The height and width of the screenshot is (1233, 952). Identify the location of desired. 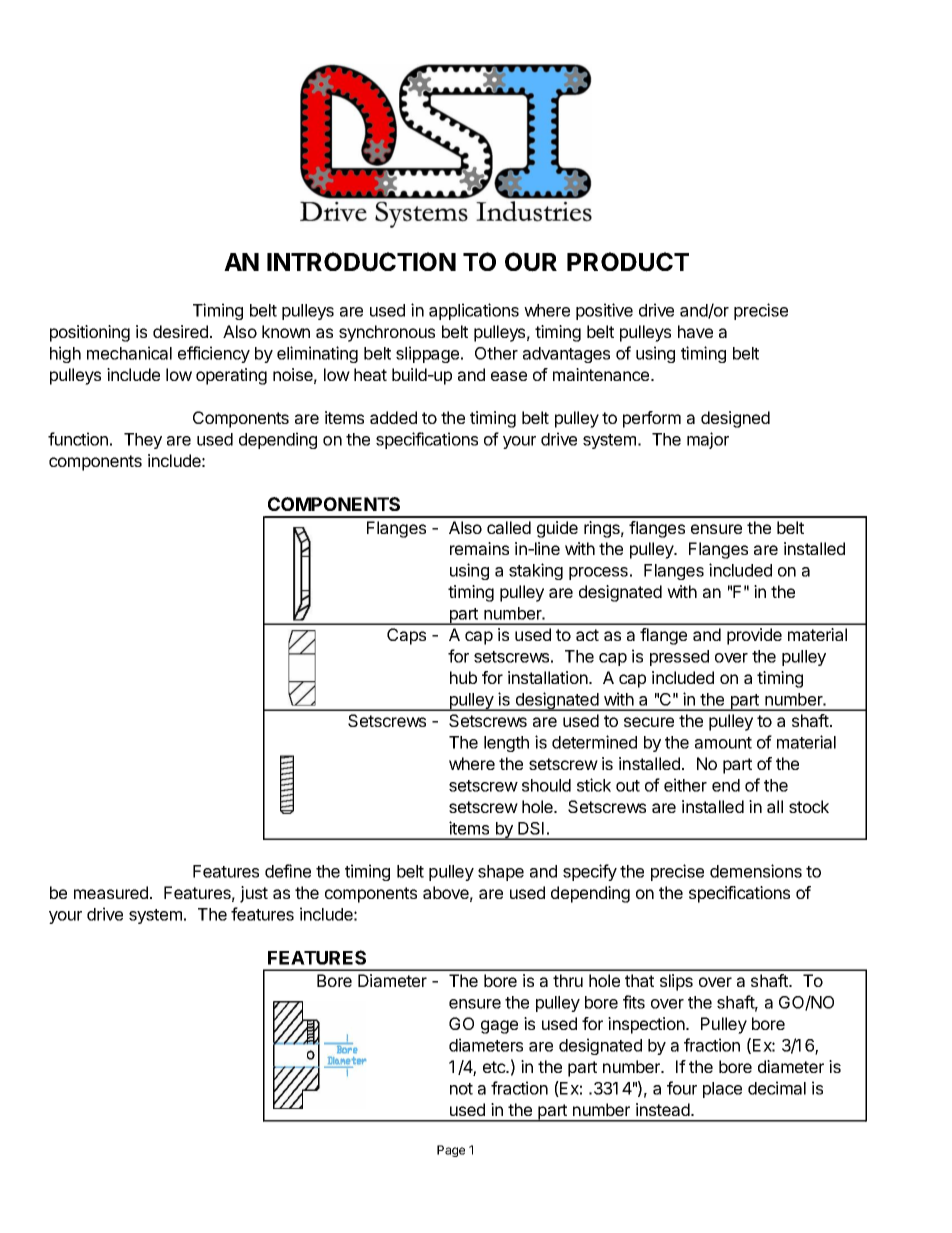
(180, 331).
